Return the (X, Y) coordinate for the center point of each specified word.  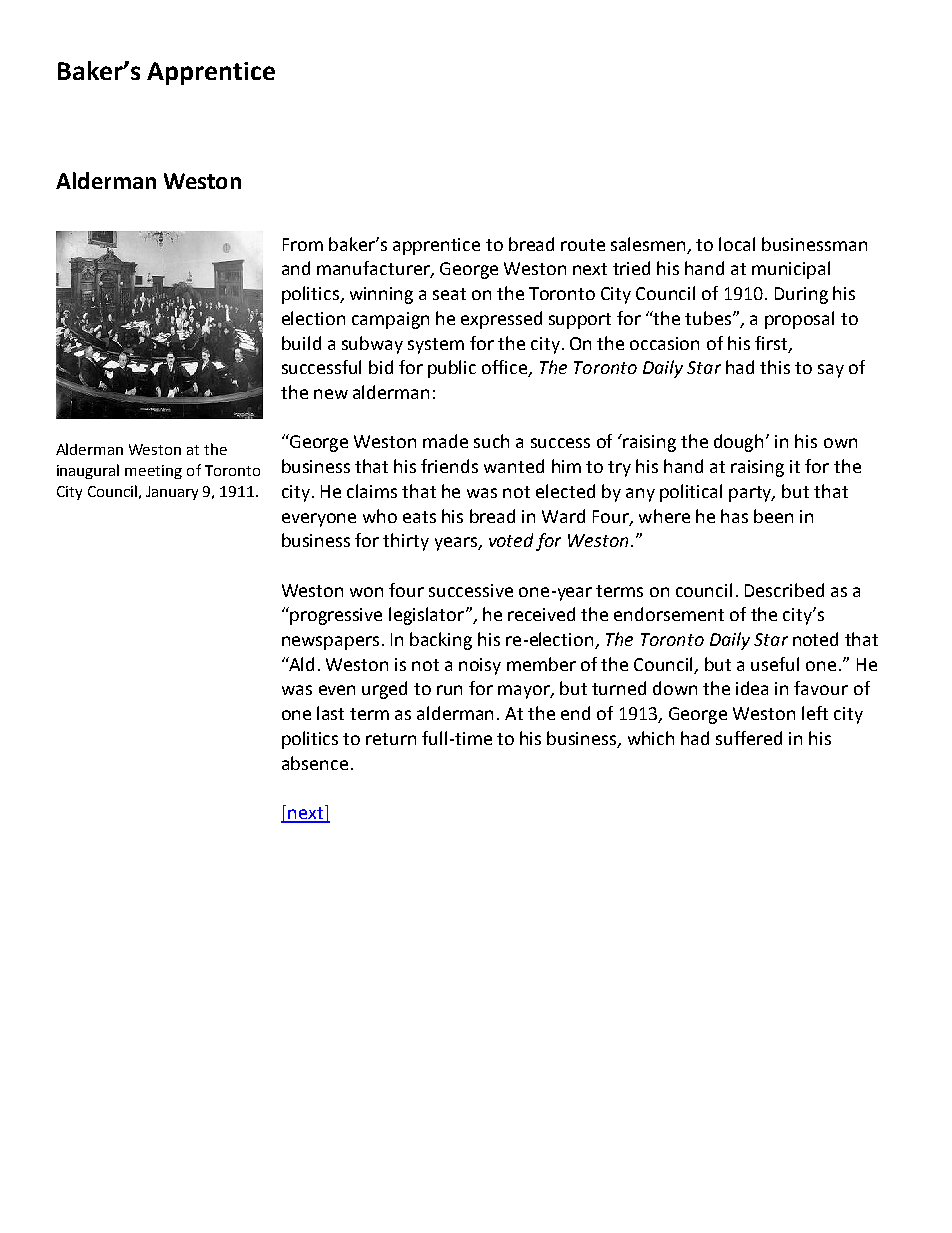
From (303, 244)
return (391, 739)
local (737, 244)
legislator (426, 616)
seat (449, 294)
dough (740, 443)
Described (784, 590)
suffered (749, 738)
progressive (336, 616)
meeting (153, 472)
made (445, 441)
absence (315, 763)
